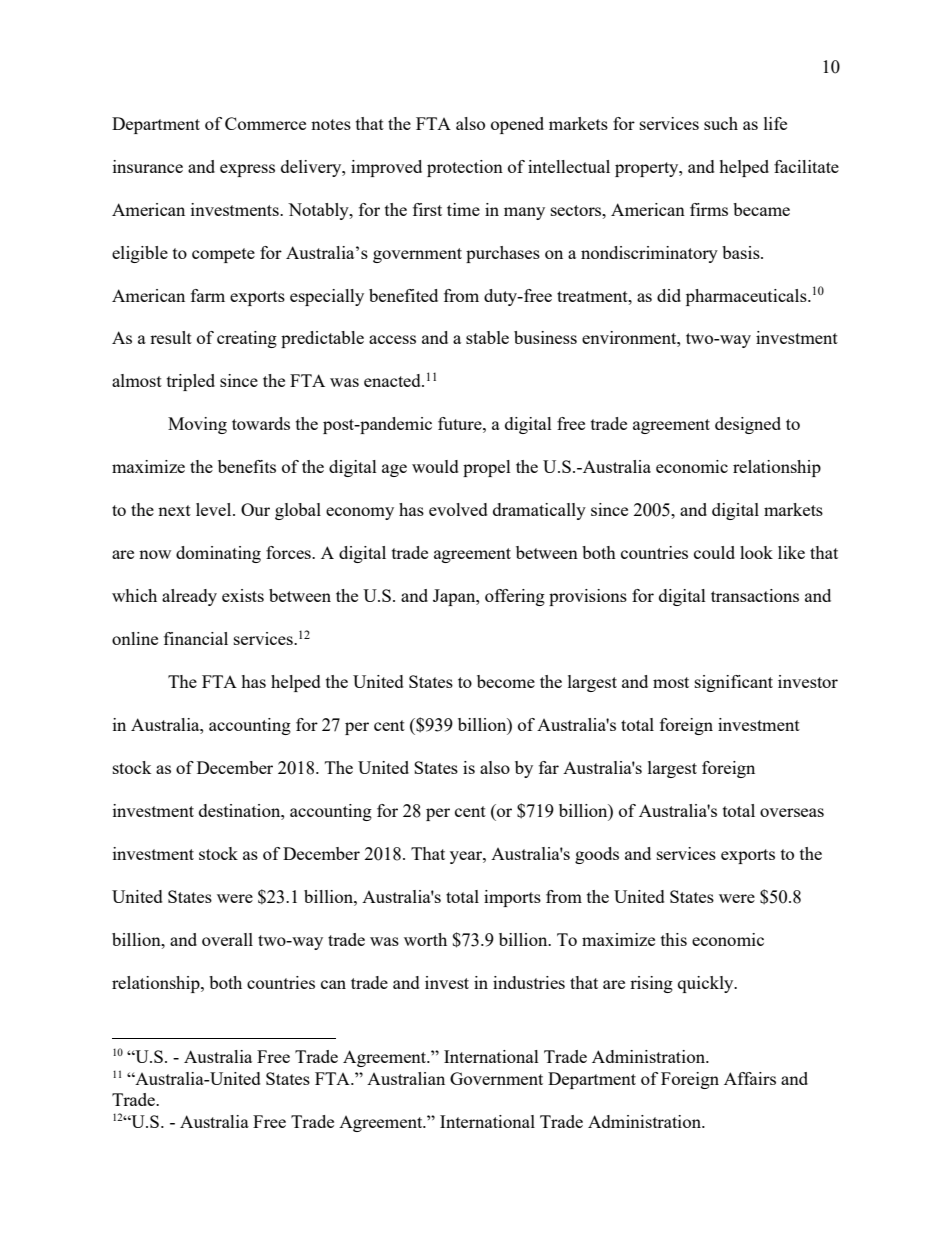  What do you see at coordinates (714, 552) in the screenshot?
I see `could` at bounding box center [714, 552].
